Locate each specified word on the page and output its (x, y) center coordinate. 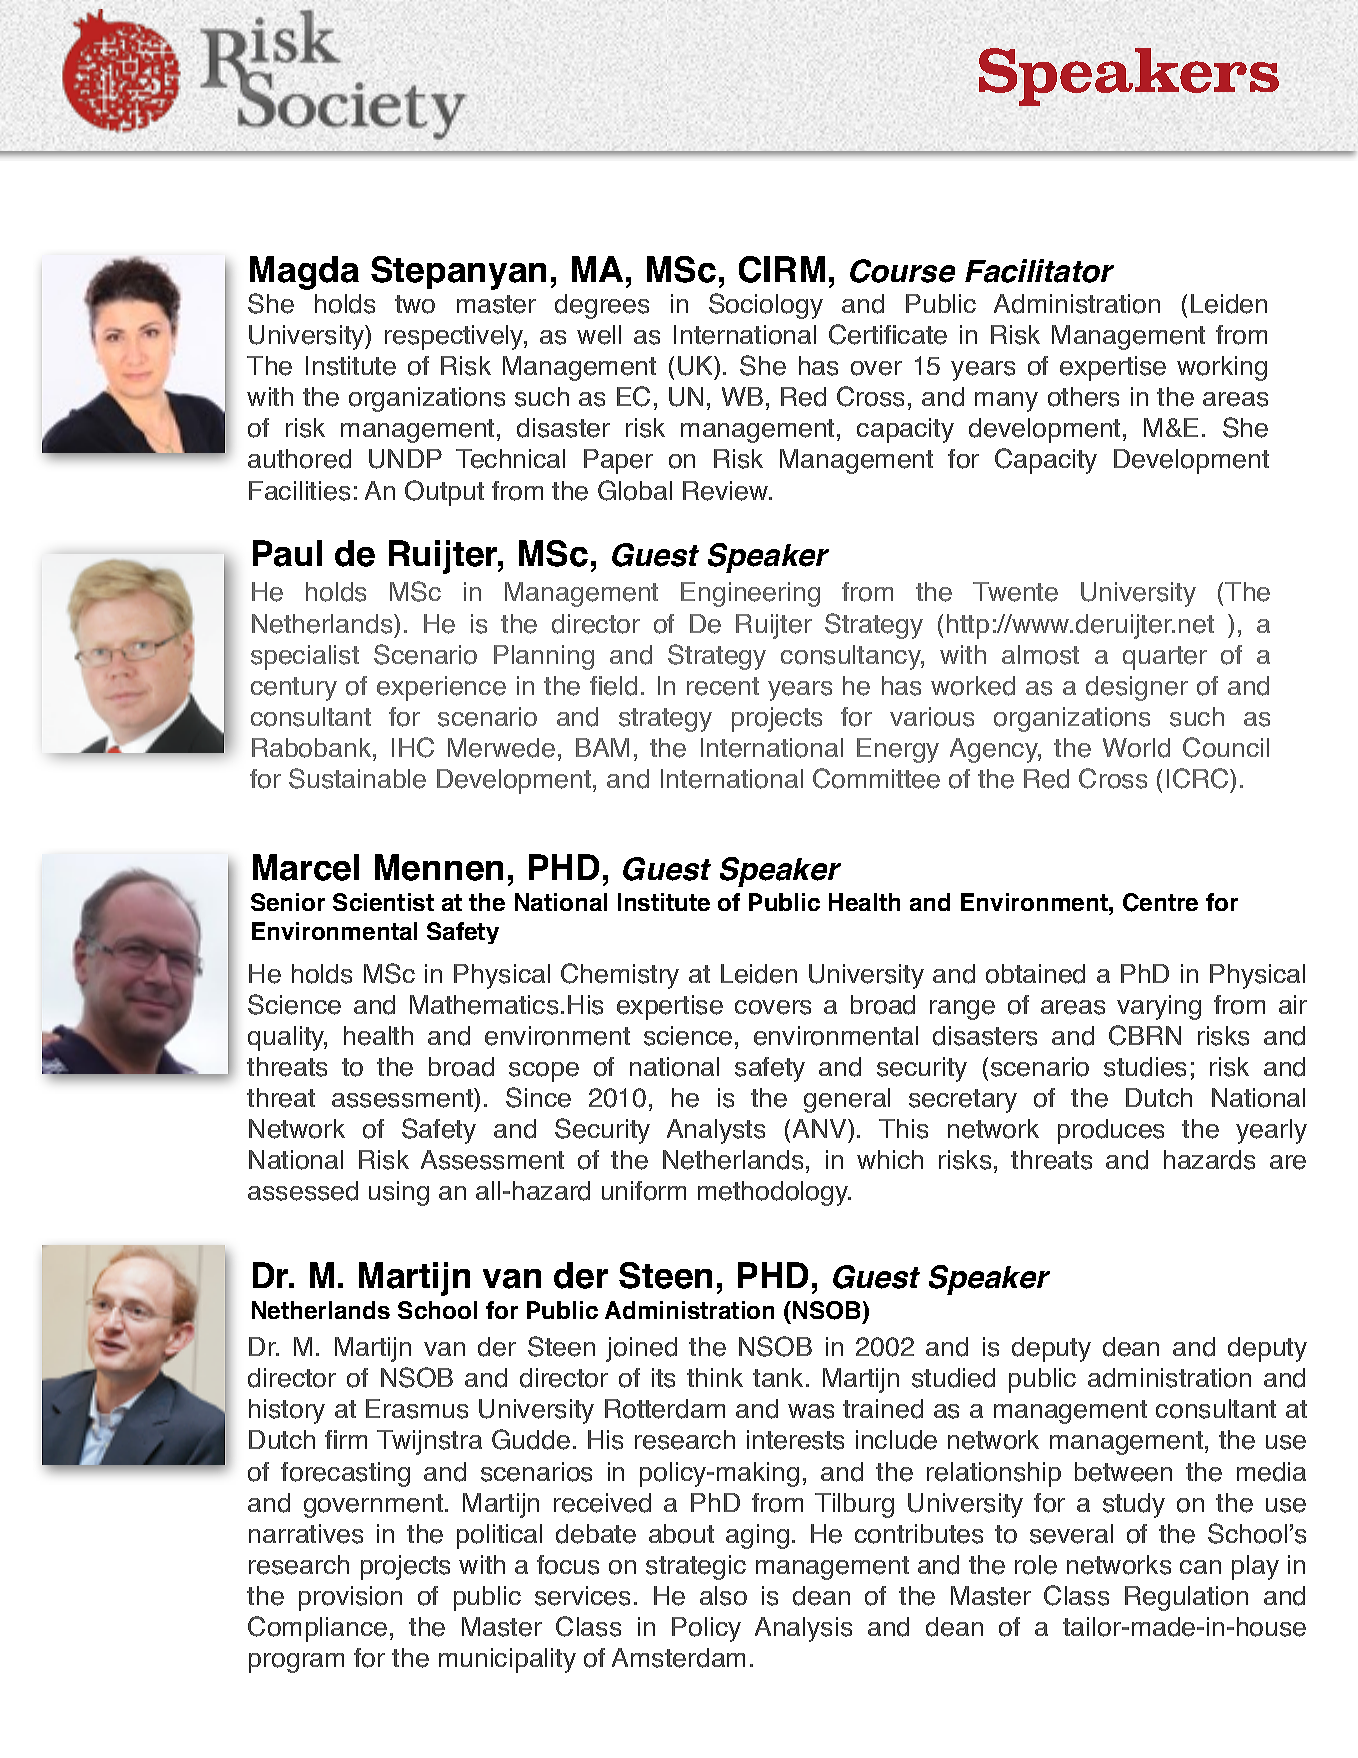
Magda (304, 273)
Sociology (766, 306)
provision (350, 1598)
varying (1159, 1007)
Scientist (383, 902)
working (1222, 368)
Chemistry (620, 976)
